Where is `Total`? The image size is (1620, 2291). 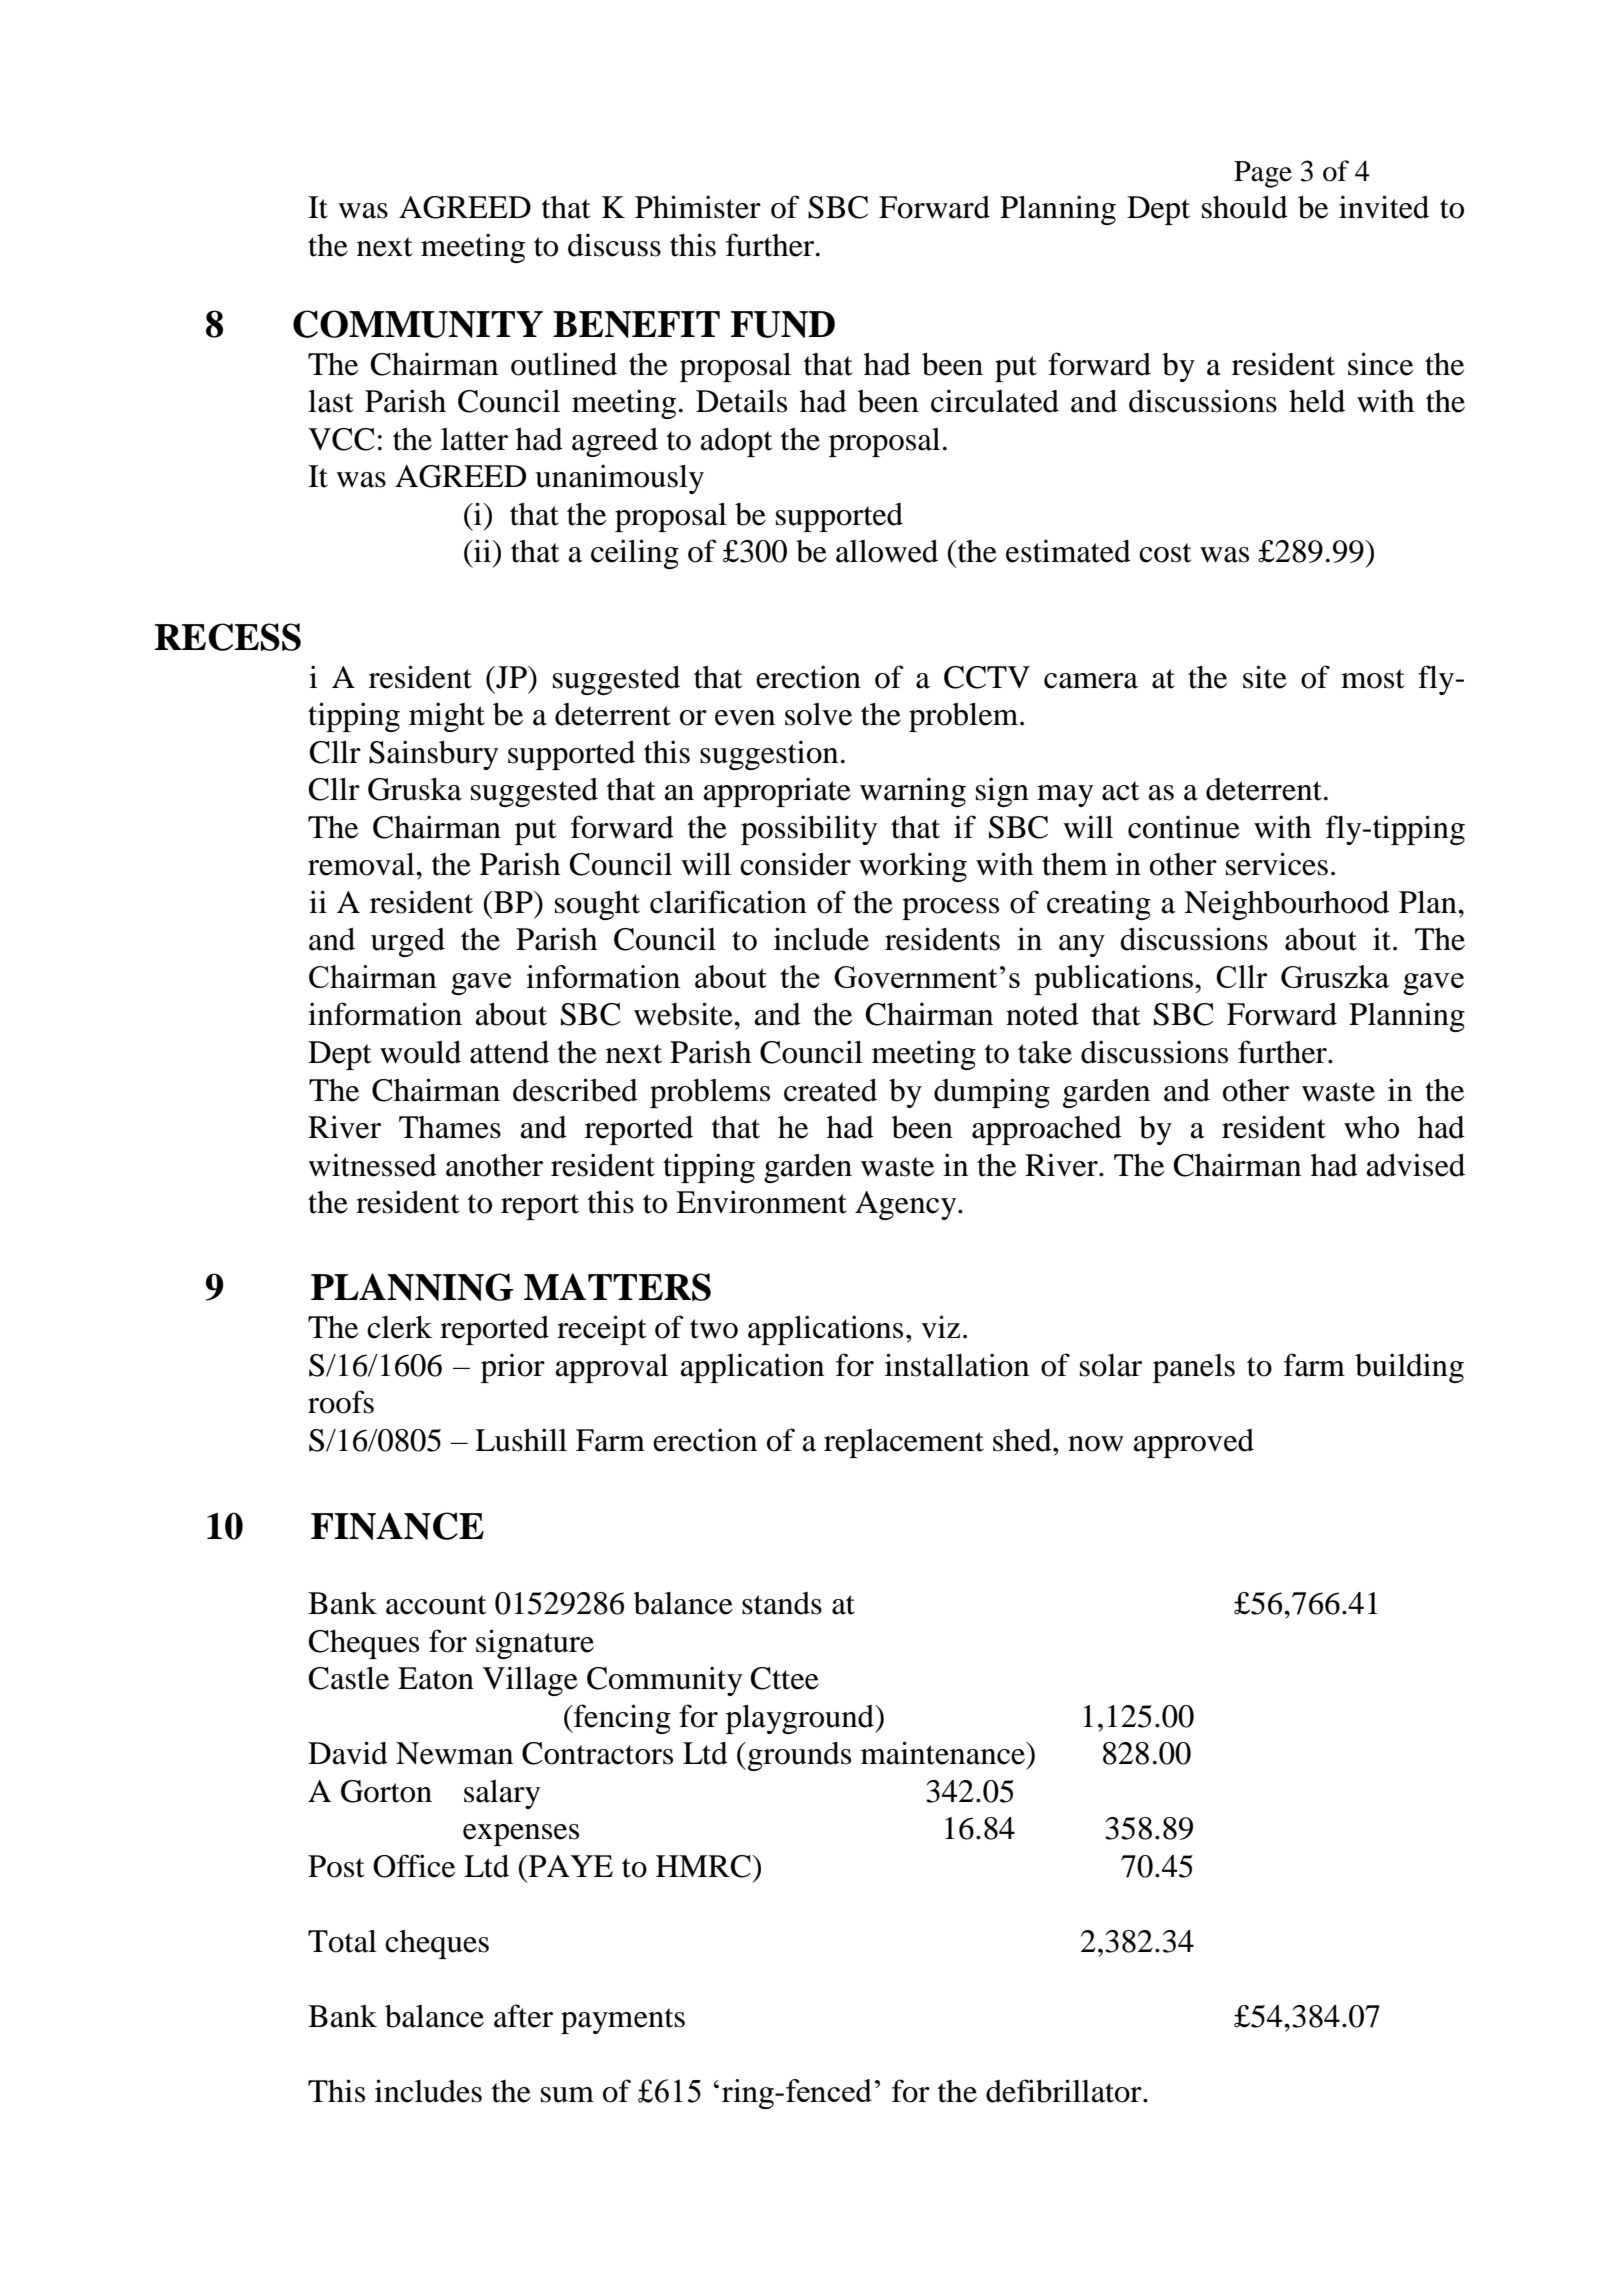
Total is located at coordinates (342, 1941).
